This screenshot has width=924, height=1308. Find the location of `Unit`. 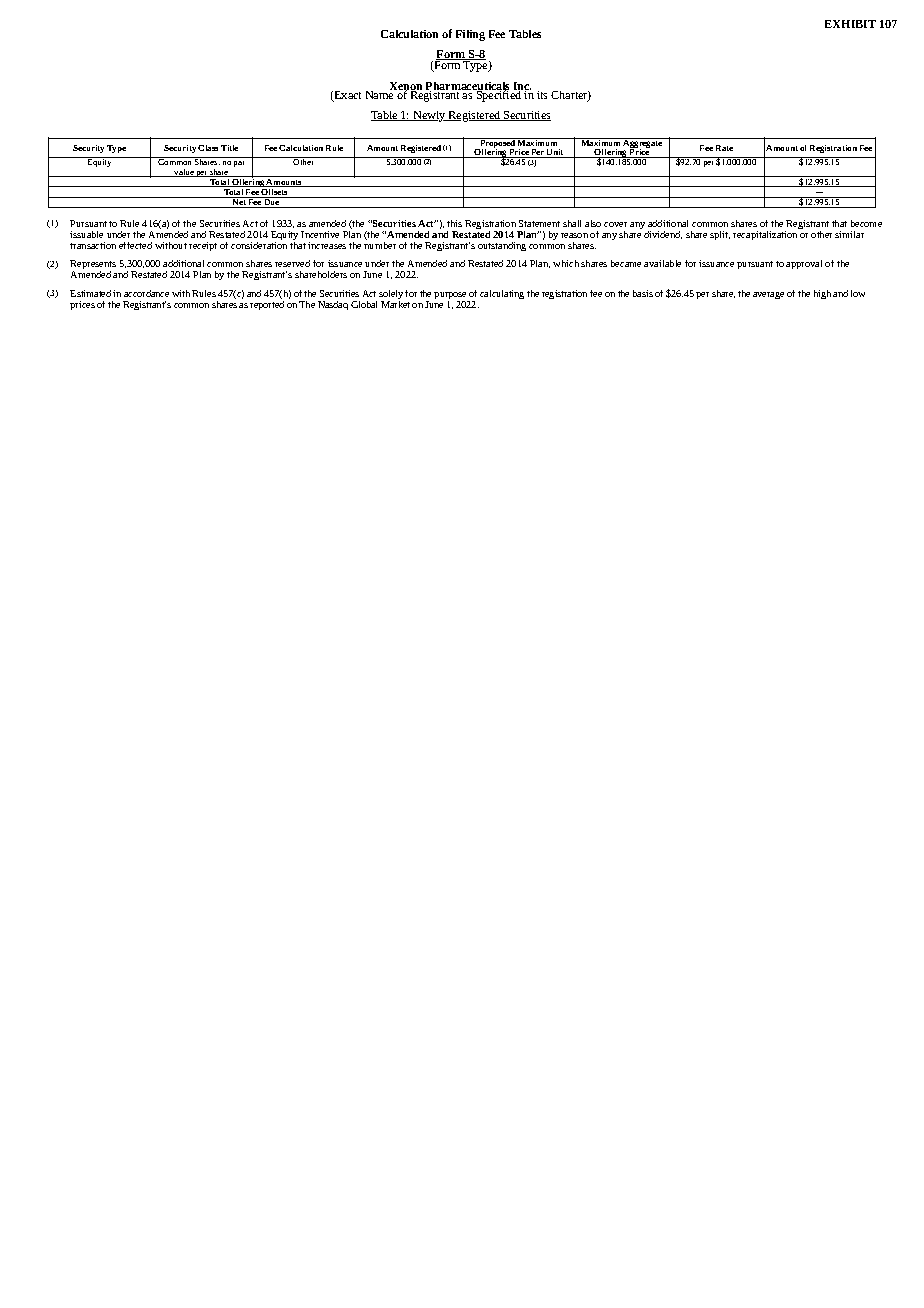

Unit is located at coordinates (555, 153).
